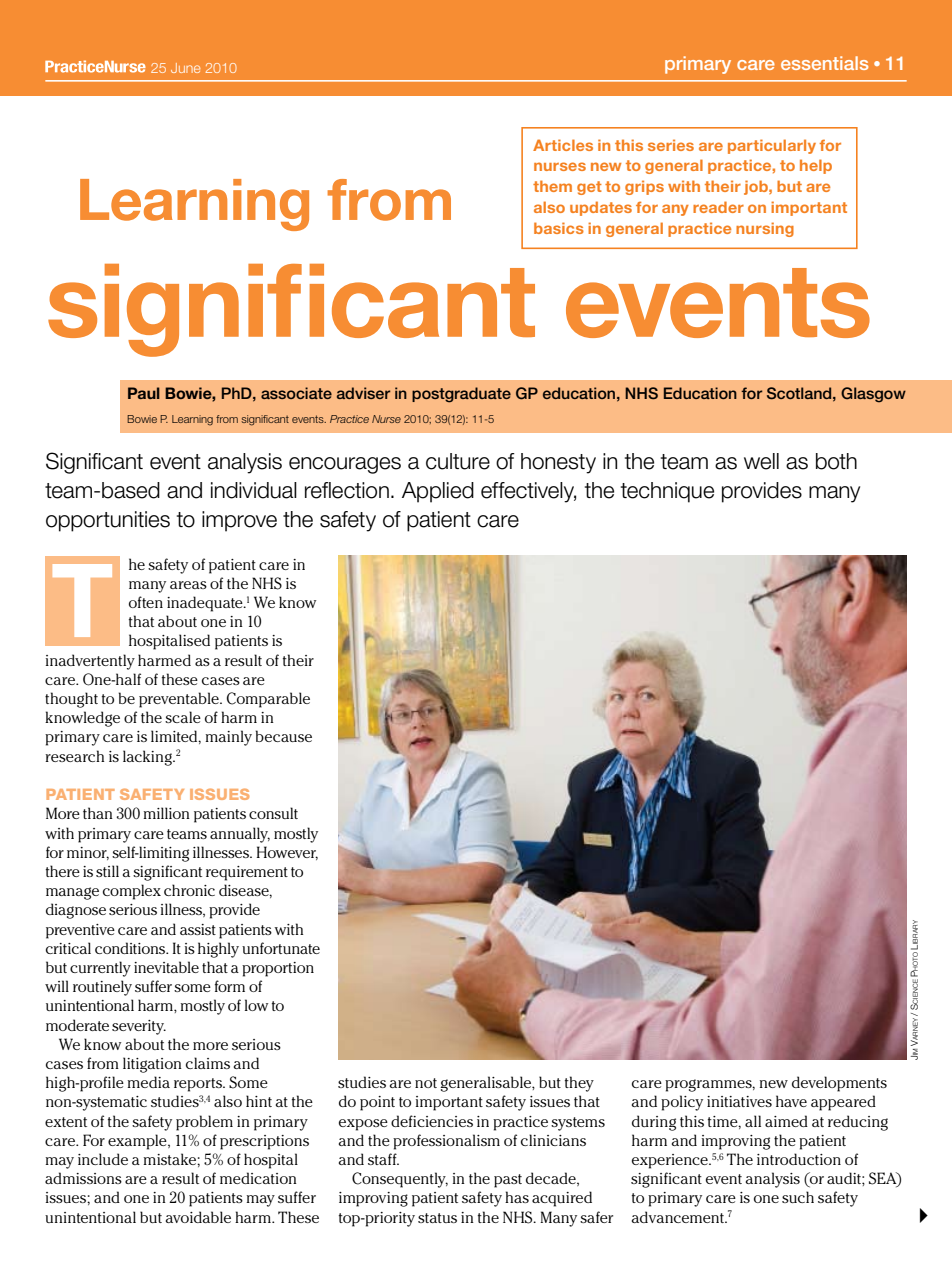 The image size is (952, 1270). Describe the element at coordinates (144, 393) in the page. I see `Paul` at that location.
